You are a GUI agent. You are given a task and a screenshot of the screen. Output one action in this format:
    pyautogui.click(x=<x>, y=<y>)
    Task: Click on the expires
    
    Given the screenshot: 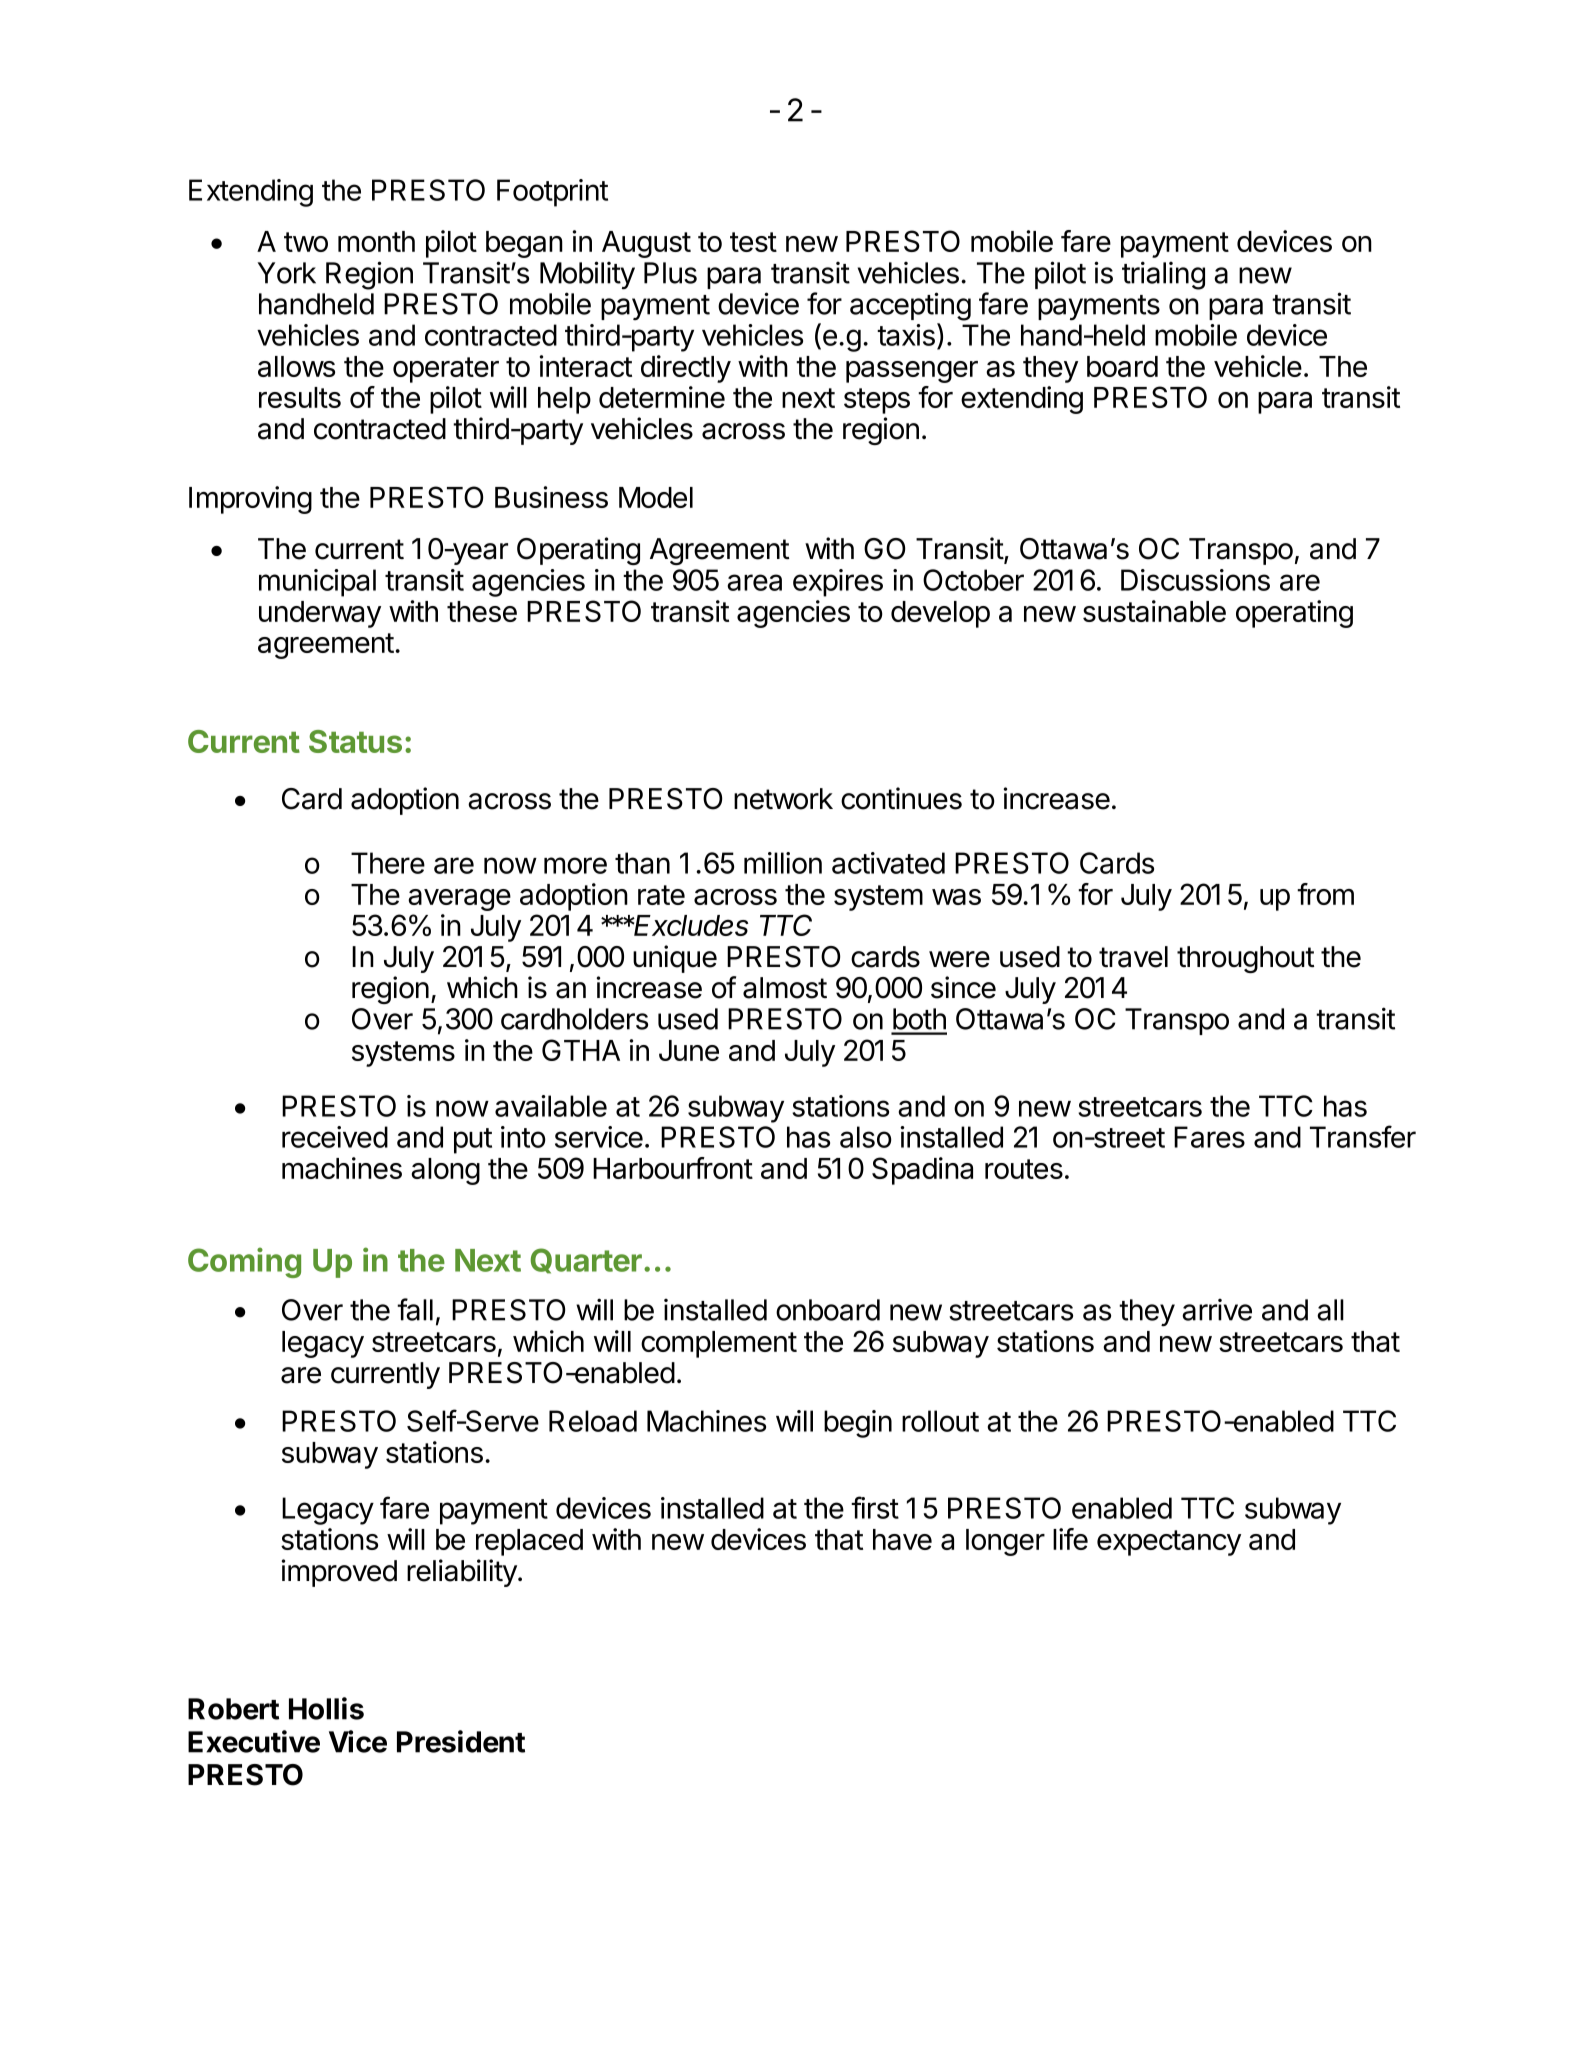 What is the action you would take?
    pyautogui.click(x=838, y=583)
